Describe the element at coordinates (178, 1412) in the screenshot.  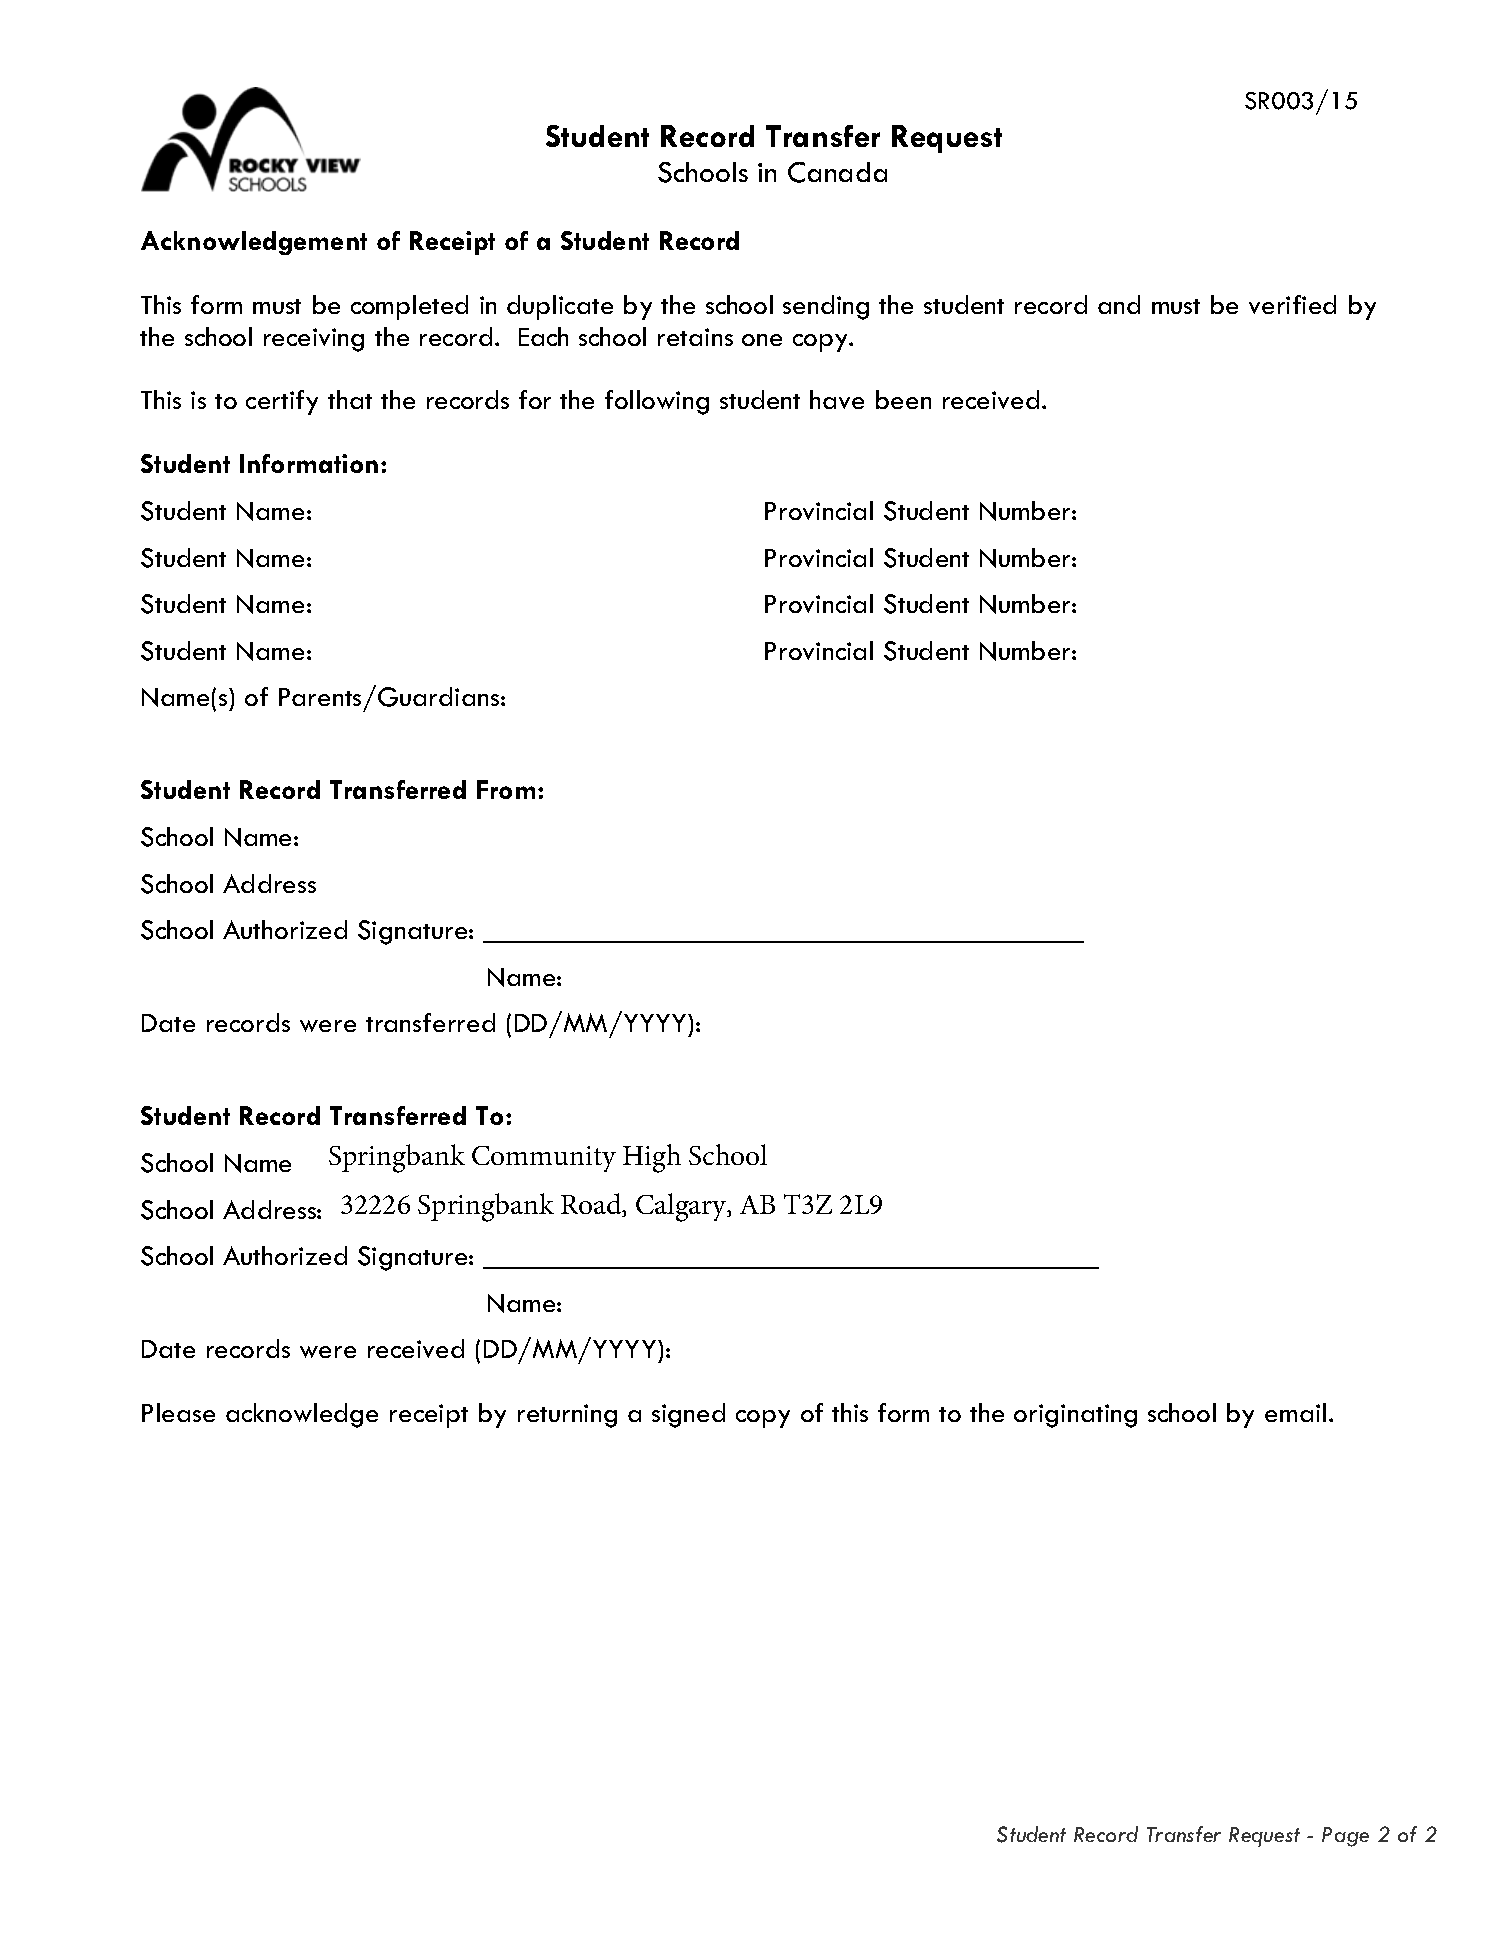
I see `Please` at that location.
